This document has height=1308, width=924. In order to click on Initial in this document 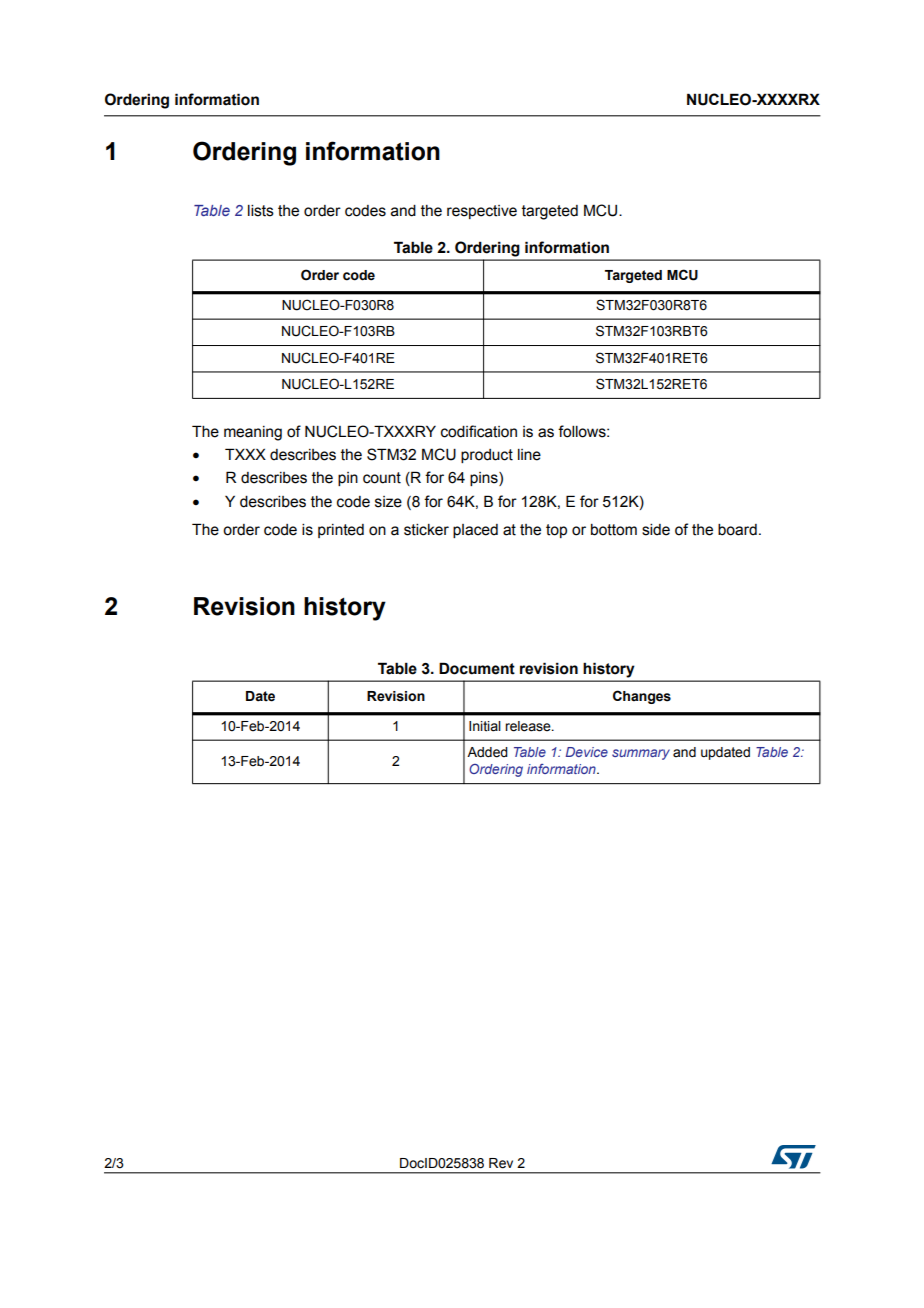, I will do `click(485, 726)`.
